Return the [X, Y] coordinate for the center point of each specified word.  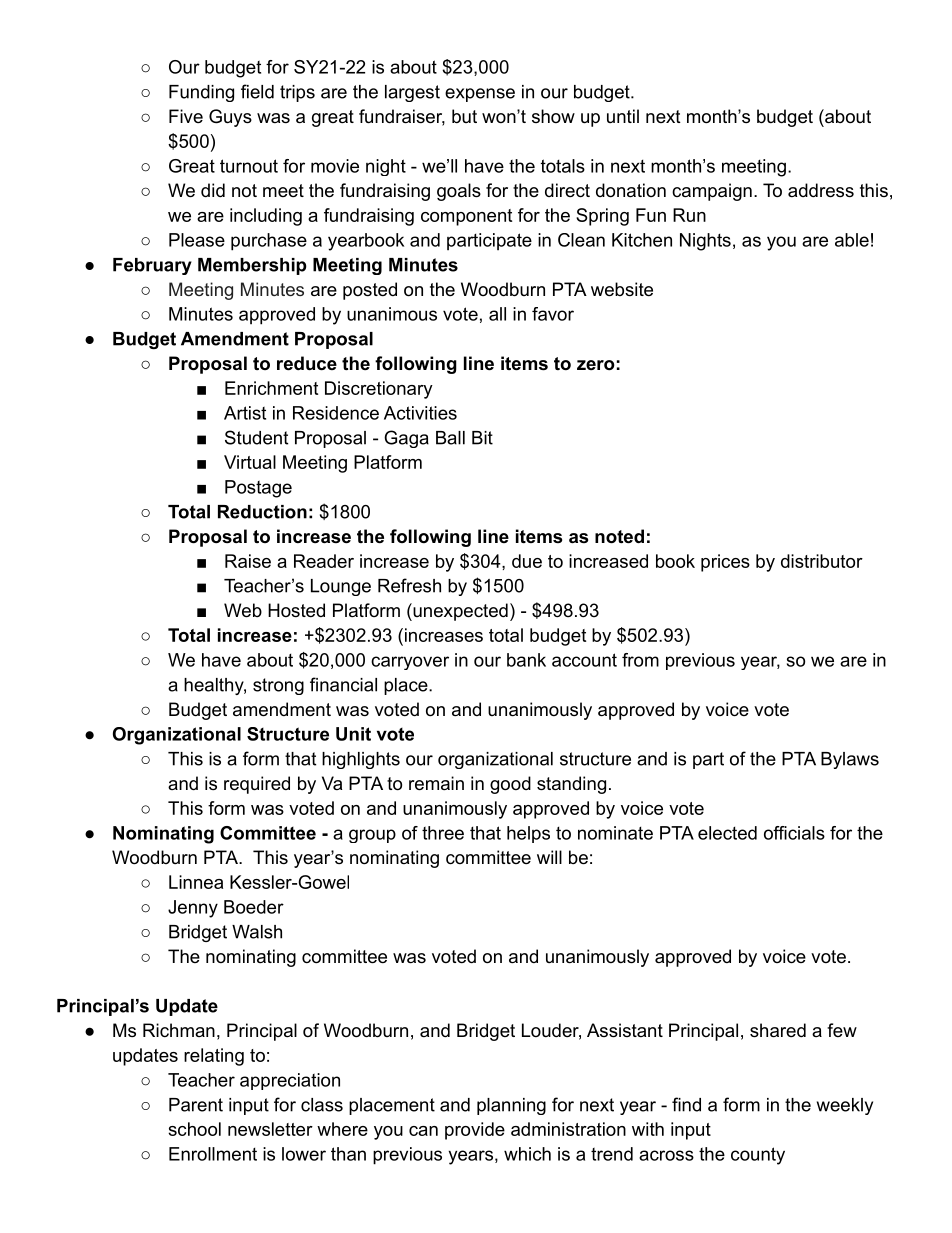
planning [511, 1106]
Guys [230, 118]
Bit [482, 438]
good [510, 785]
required [257, 785]
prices [725, 563]
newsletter [270, 1129]
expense [480, 95]
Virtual [250, 462]
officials [794, 833]
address [821, 190]
